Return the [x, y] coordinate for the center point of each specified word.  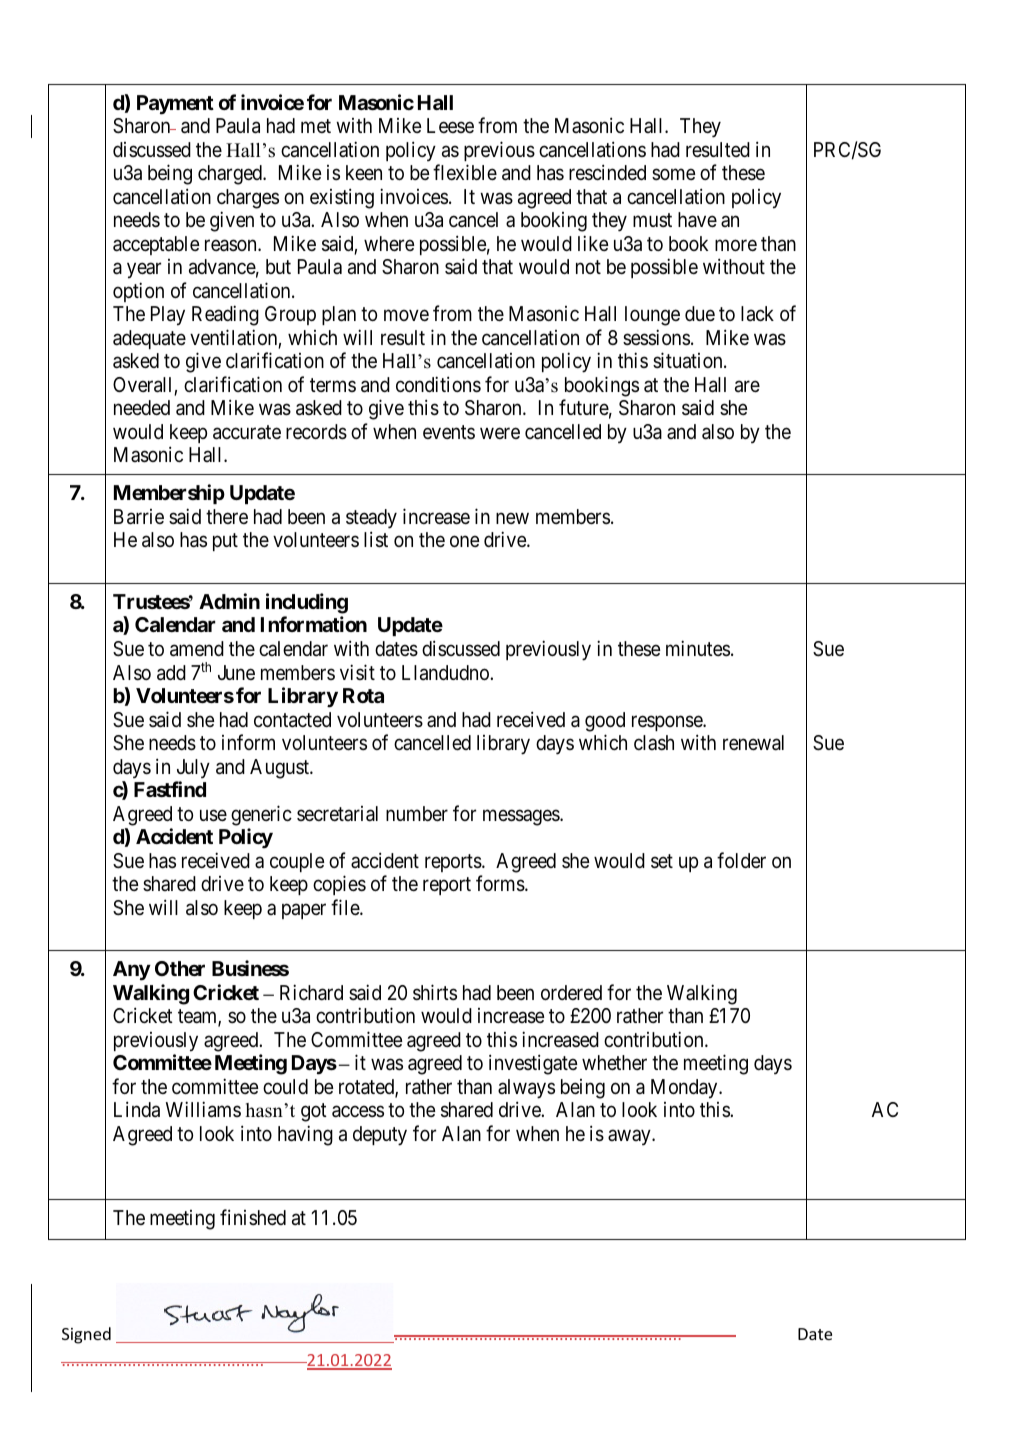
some [674, 174]
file [346, 907]
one [465, 541]
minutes [698, 648]
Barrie [139, 517]
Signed [86, 1335]
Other [180, 968]
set [662, 861]
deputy [380, 1136]
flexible [465, 172]
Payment [175, 105]
